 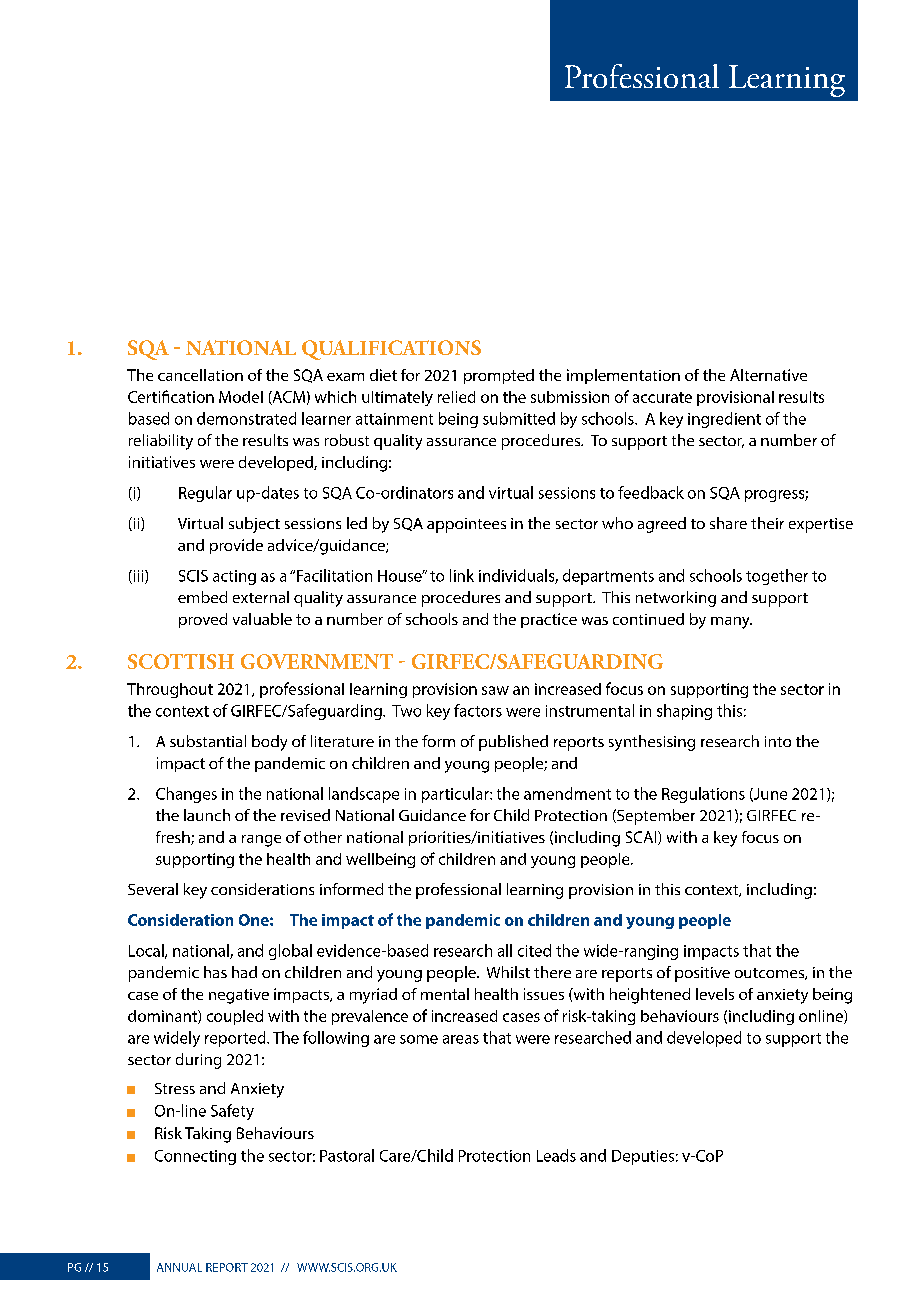 What do you see at coordinates (768, 375) in the image?
I see `Alternative` at bounding box center [768, 375].
